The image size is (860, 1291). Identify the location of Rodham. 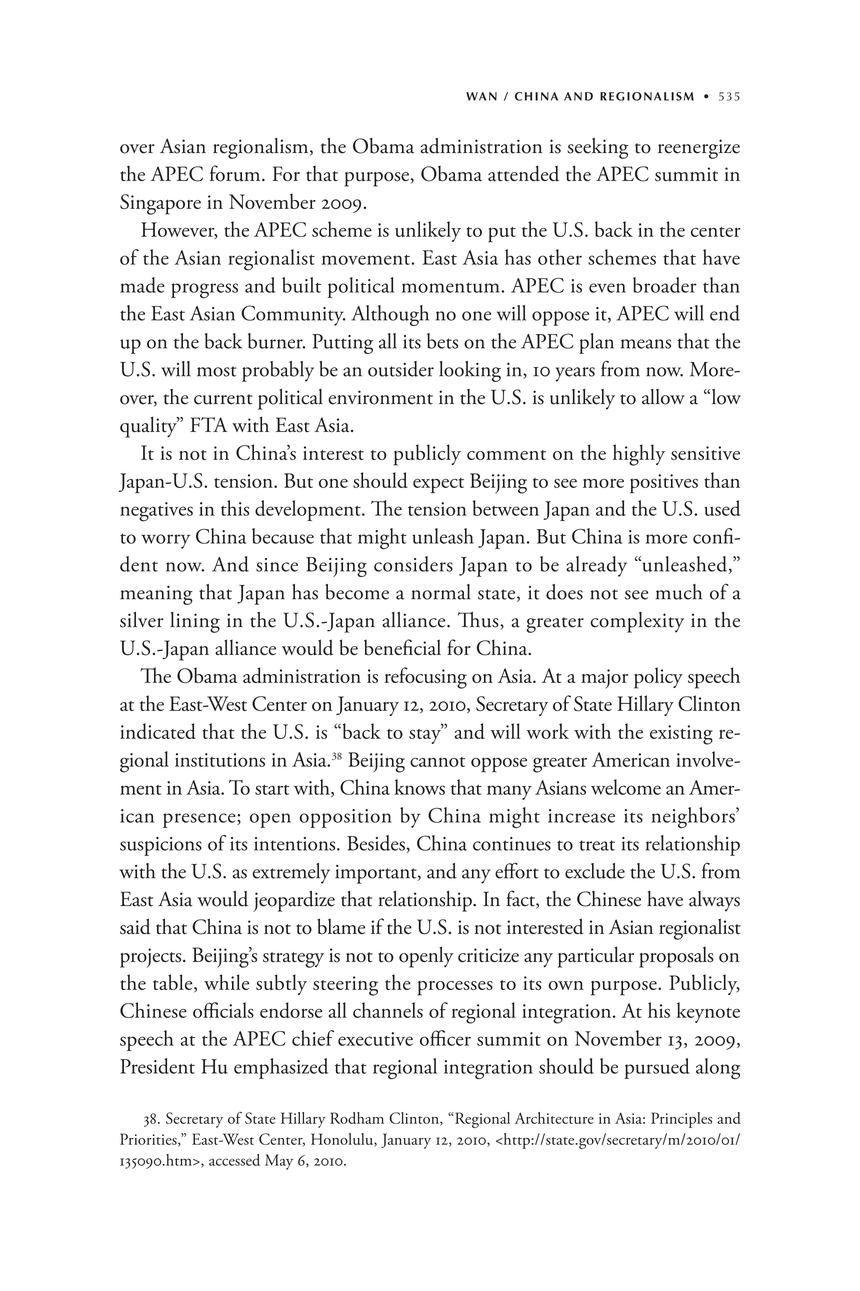
(357, 1118).
